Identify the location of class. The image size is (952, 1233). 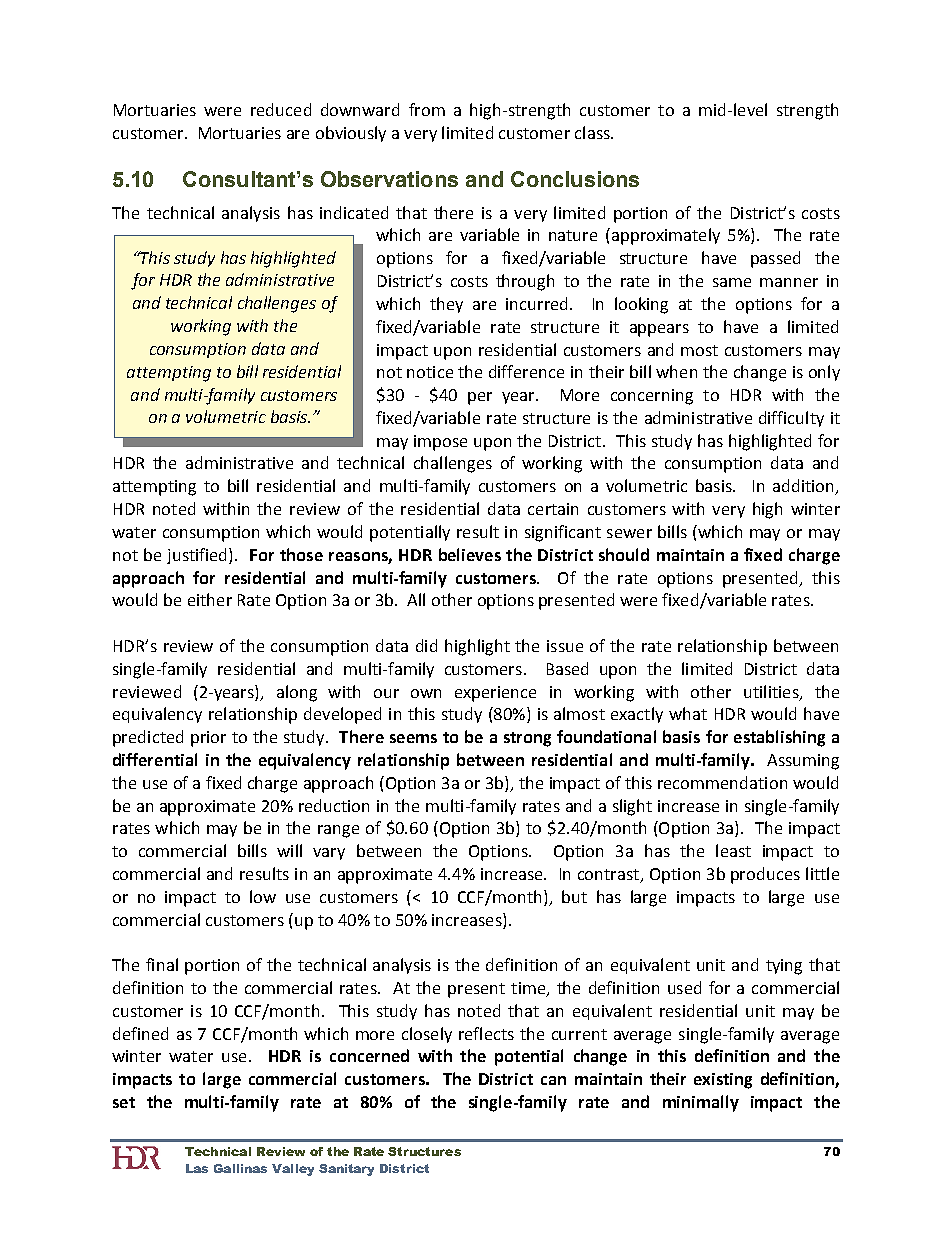
(593, 132).
